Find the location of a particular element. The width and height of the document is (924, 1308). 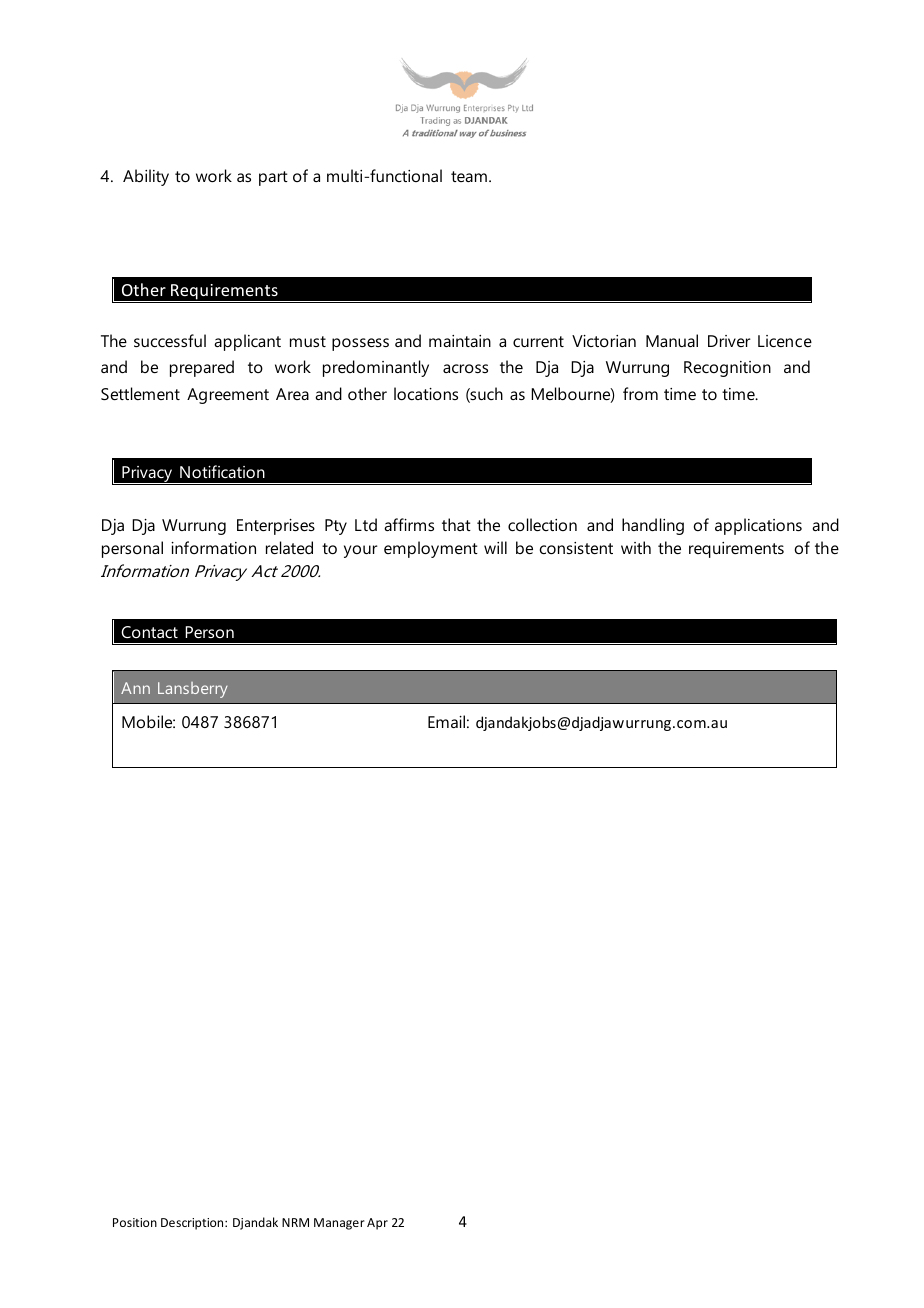

Manager is located at coordinates (339, 1224).
